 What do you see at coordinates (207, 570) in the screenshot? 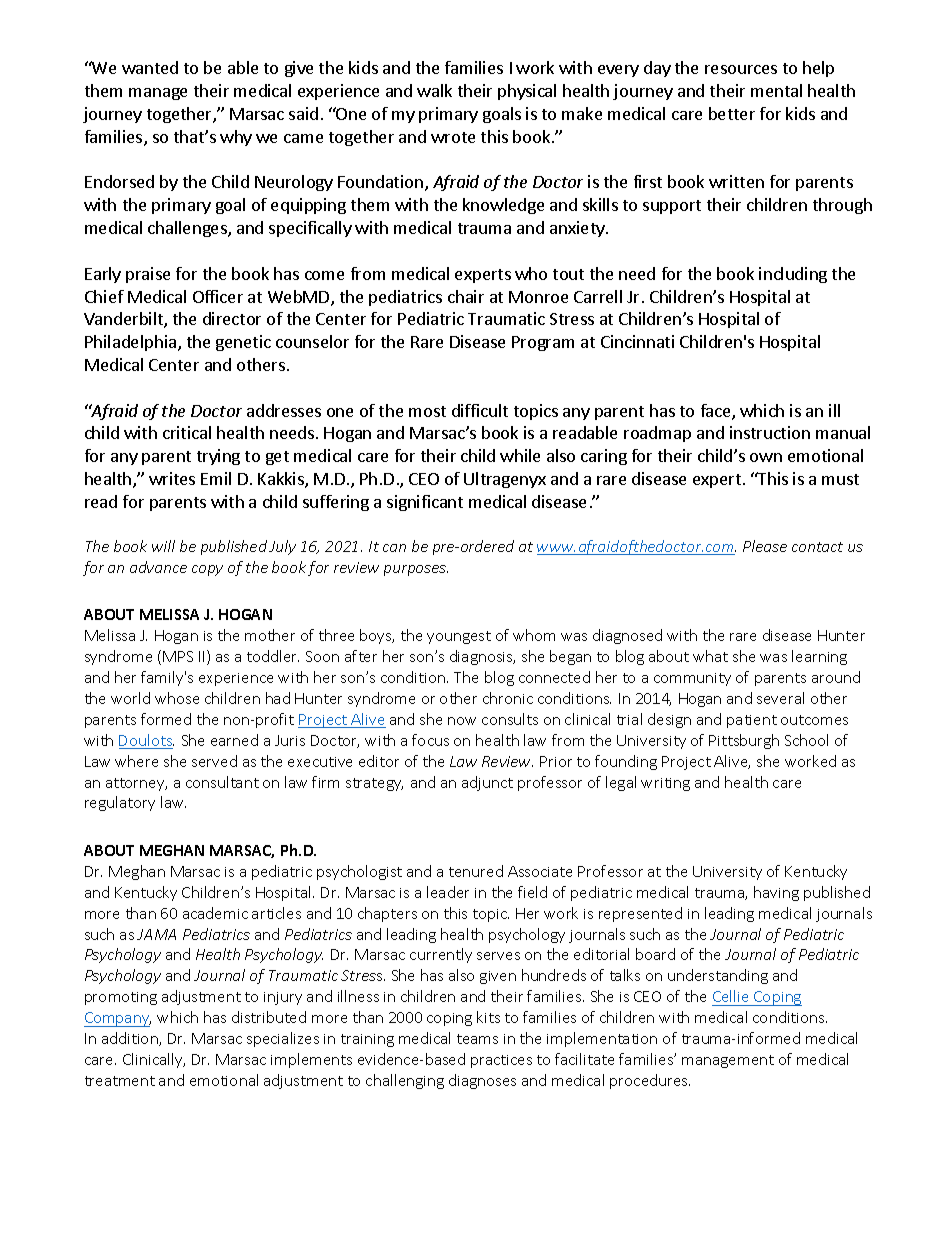
I see `copy` at bounding box center [207, 570].
